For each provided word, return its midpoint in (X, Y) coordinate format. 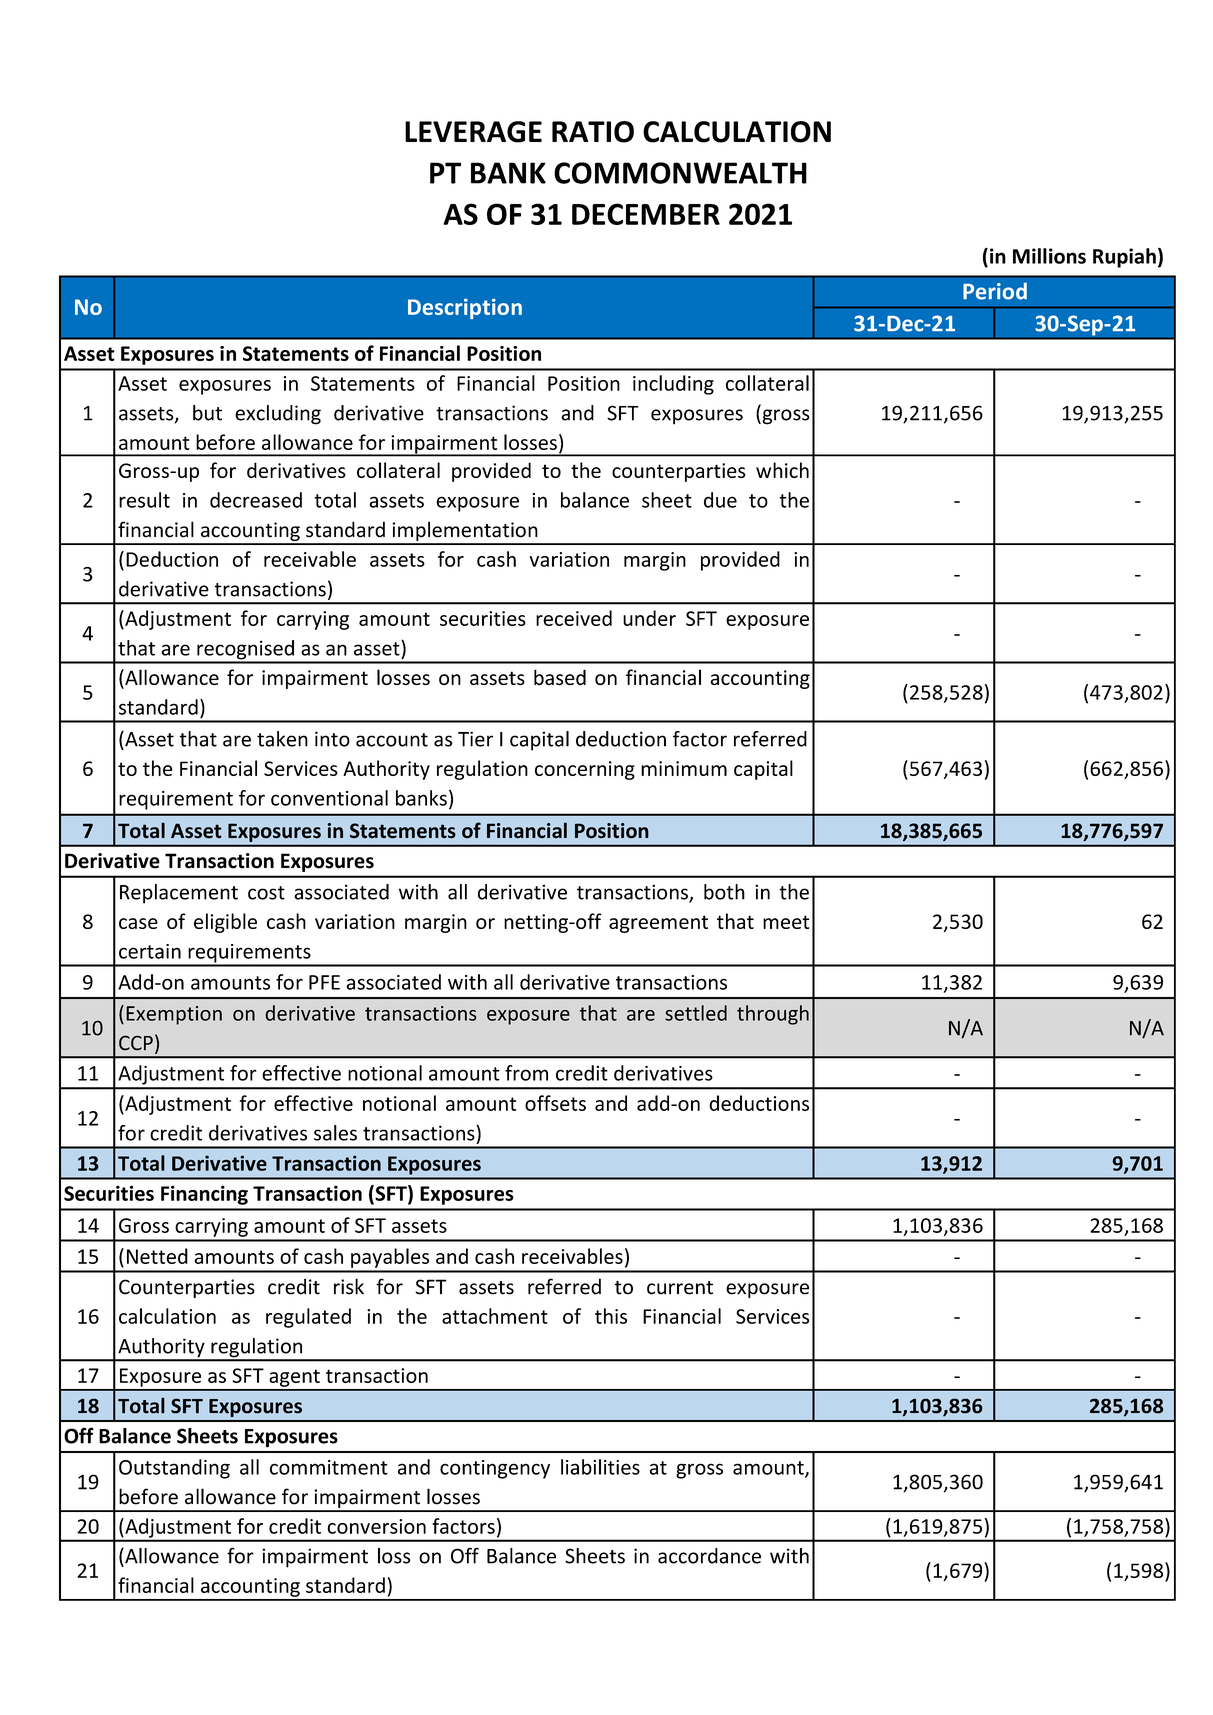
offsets (555, 1103)
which (782, 470)
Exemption (174, 1015)
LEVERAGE (473, 132)
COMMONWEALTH (680, 173)
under (649, 618)
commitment (329, 1467)
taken (282, 739)
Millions (1049, 256)
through (773, 1015)
